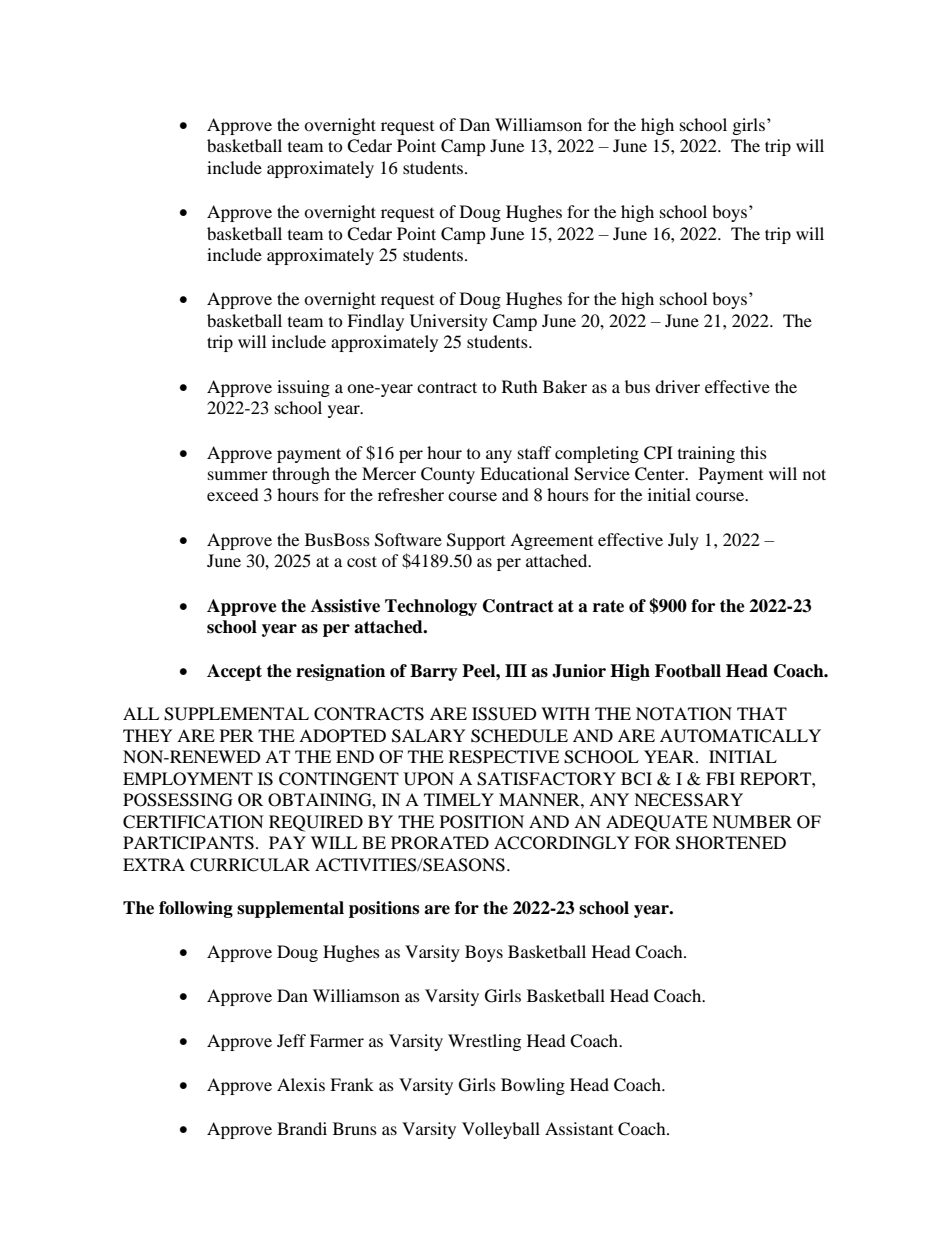 Image resolution: width=952 pixels, height=1233 pixels. Describe the element at coordinates (683, 541) in the image. I see `July` at that location.
